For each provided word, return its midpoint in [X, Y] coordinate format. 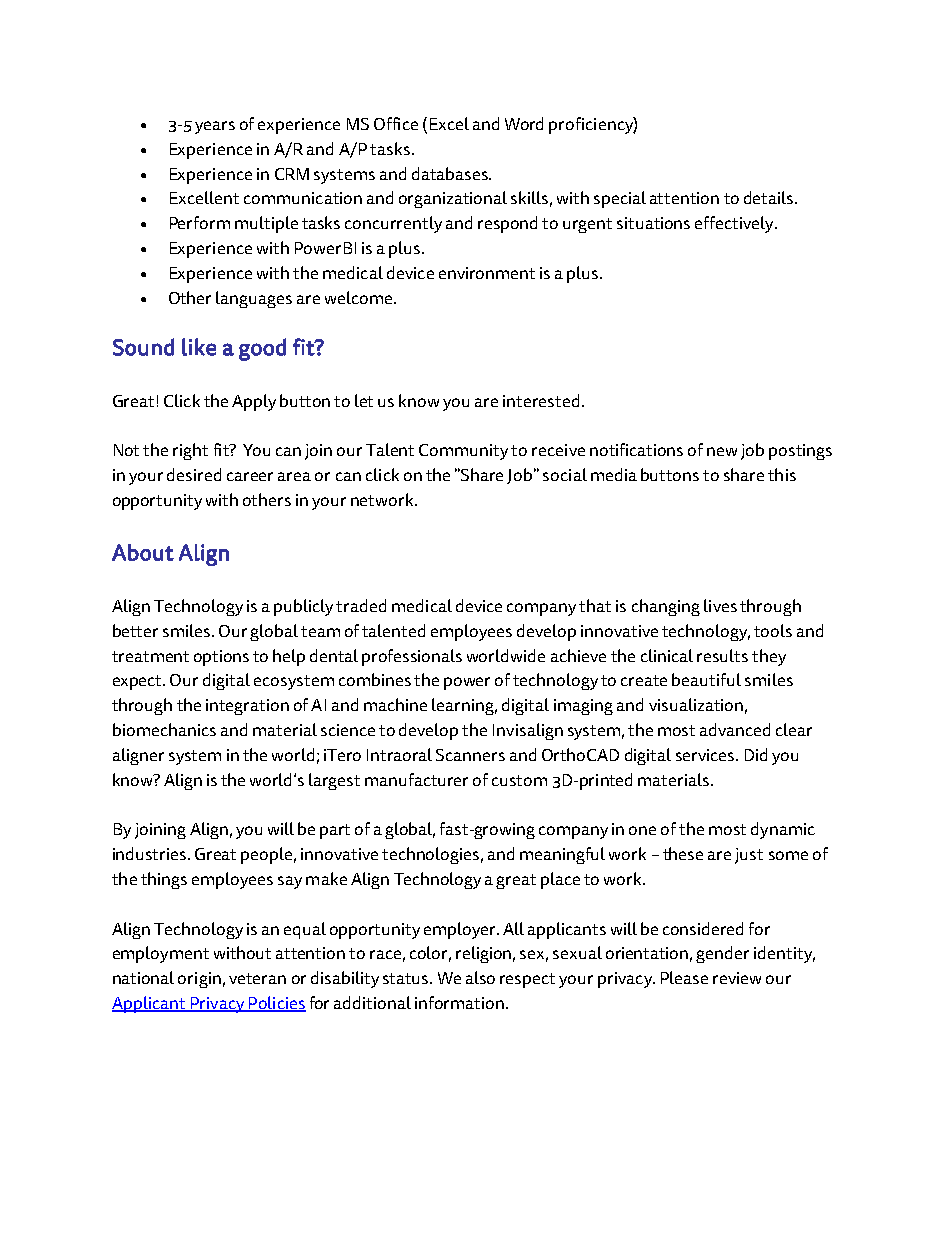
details [770, 197]
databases [451, 173]
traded [361, 605]
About [143, 552]
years [215, 127]
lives [720, 605]
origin [199, 980]
